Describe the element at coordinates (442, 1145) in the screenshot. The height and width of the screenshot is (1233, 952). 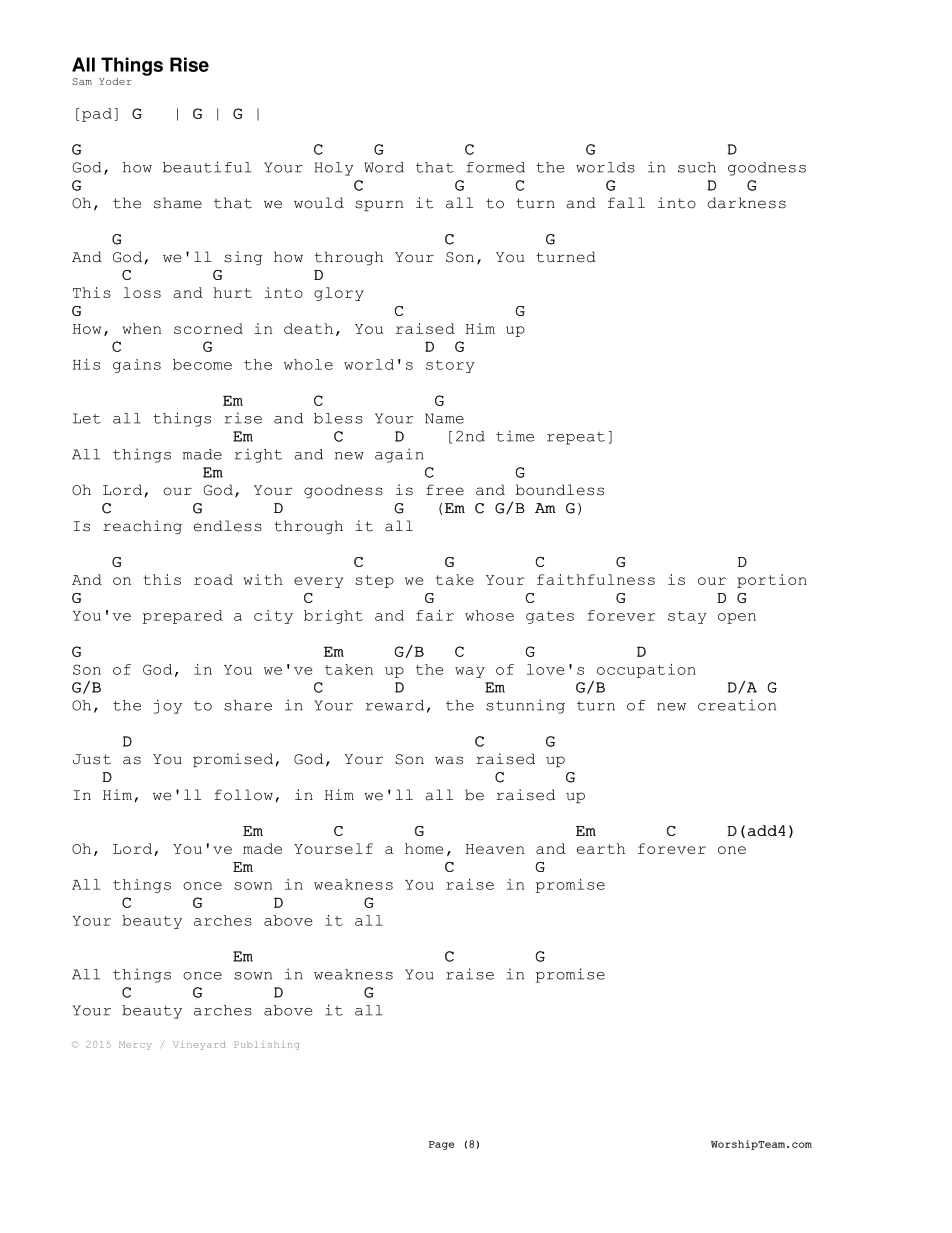
I see `Page` at that location.
